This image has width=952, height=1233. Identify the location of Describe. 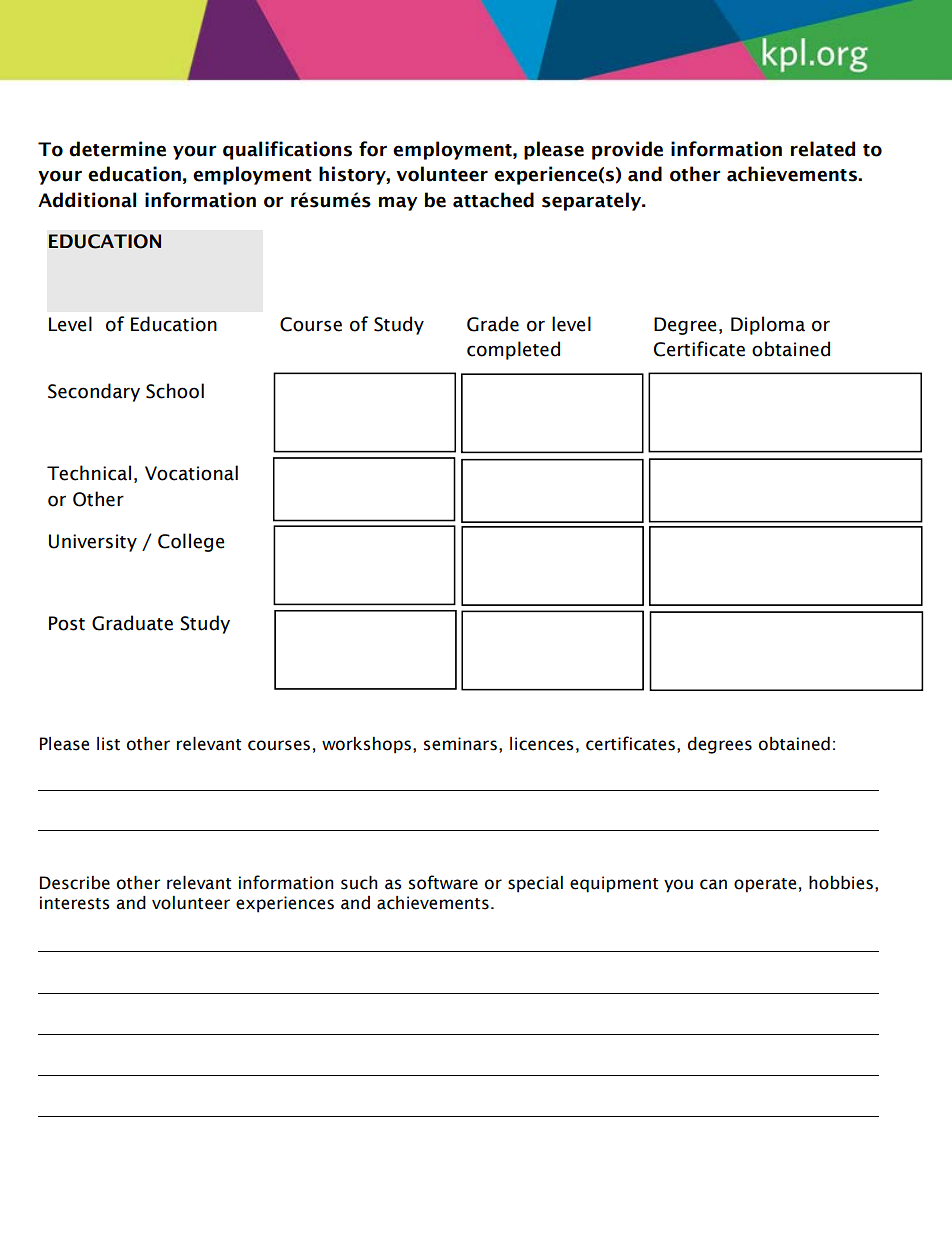
(75, 883).
